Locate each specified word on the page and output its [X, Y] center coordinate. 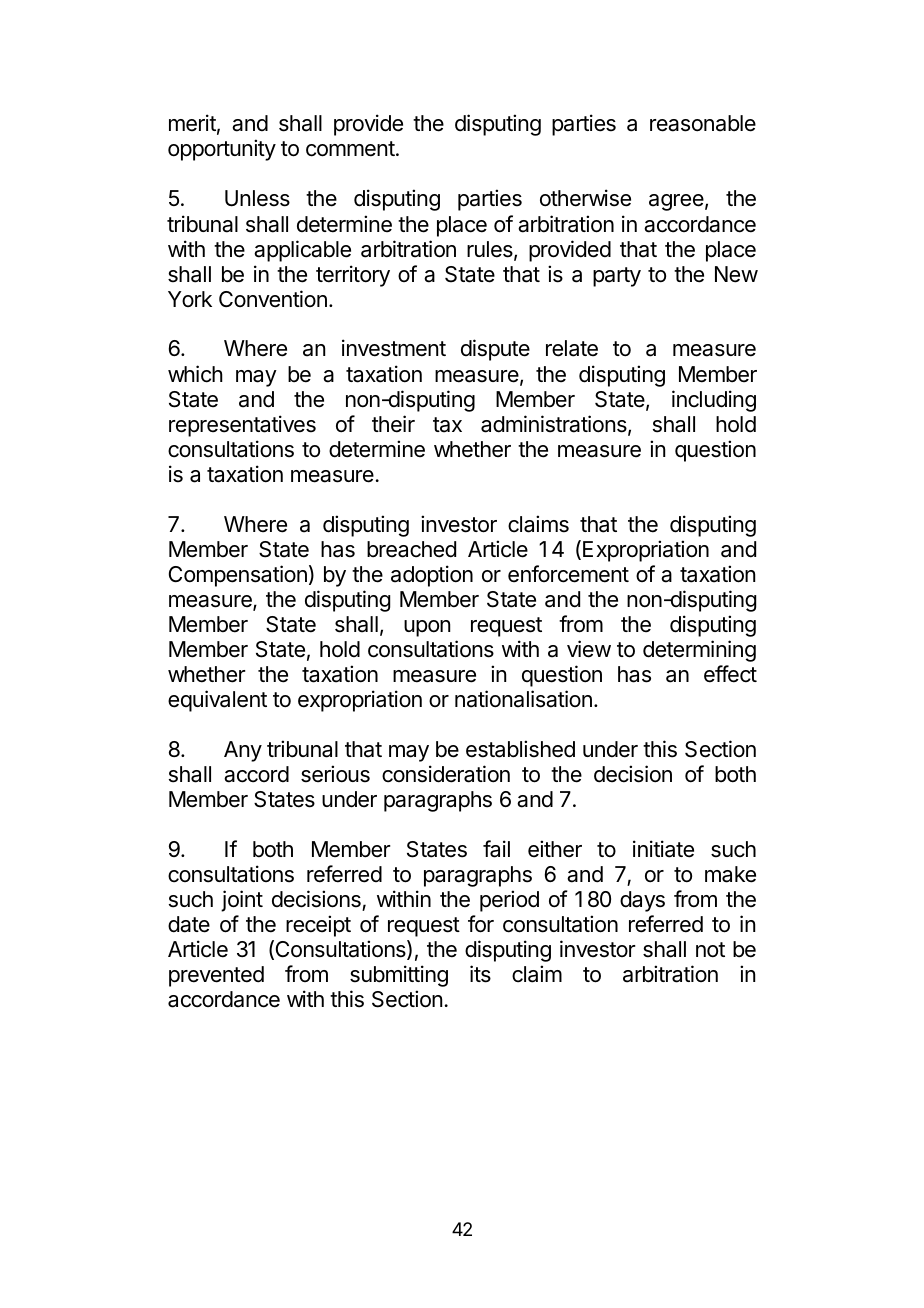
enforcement [568, 574]
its [480, 974]
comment [350, 149]
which [195, 374]
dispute [495, 350]
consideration [446, 774]
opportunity [222, 150]
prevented [216, 976]
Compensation [238, 576]
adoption [432, 576]
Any [243, 751]
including [714, 401]
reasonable [703, 123]
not [710, 950]
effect [730, 674]
